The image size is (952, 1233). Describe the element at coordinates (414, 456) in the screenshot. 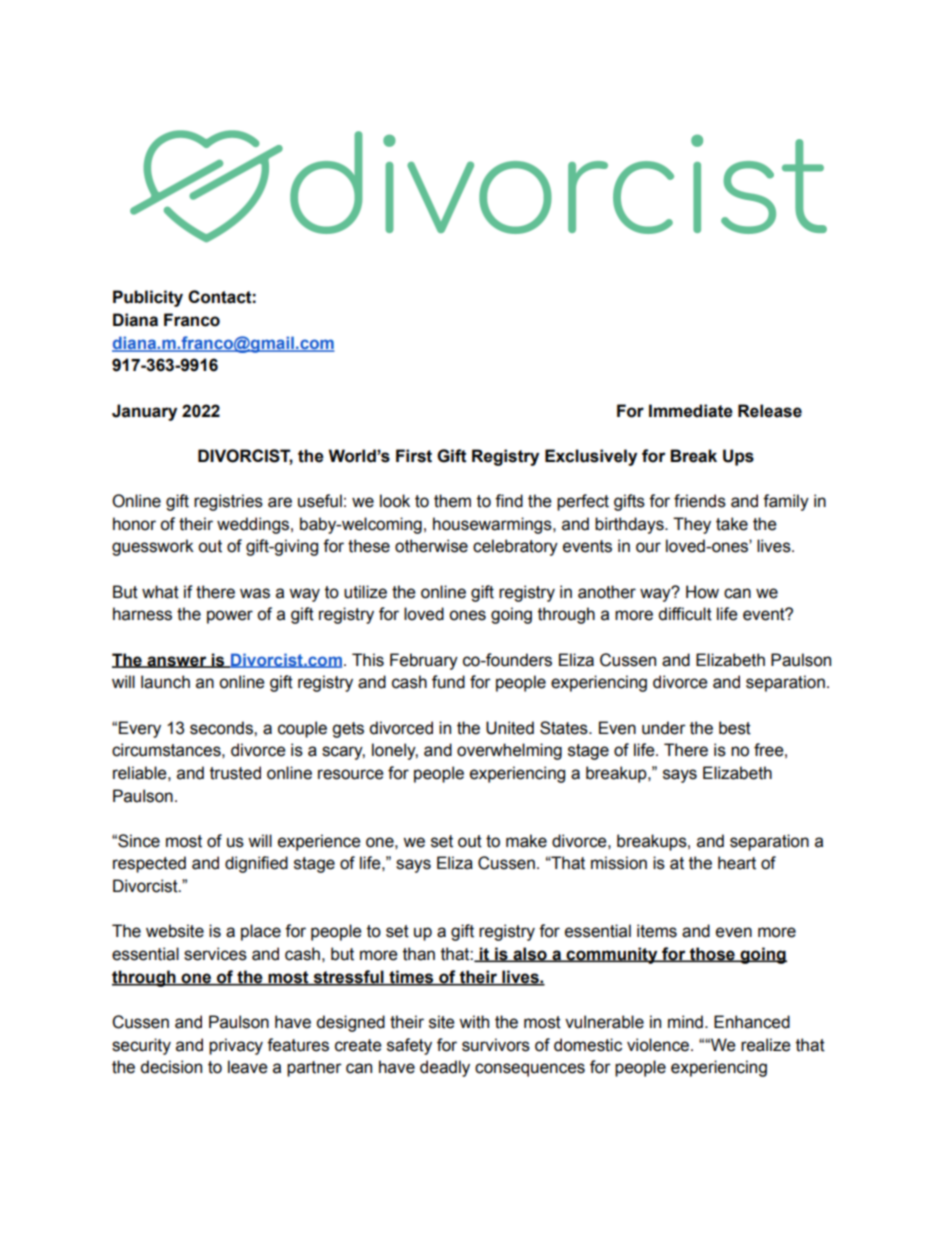

I see `First` at that location.
